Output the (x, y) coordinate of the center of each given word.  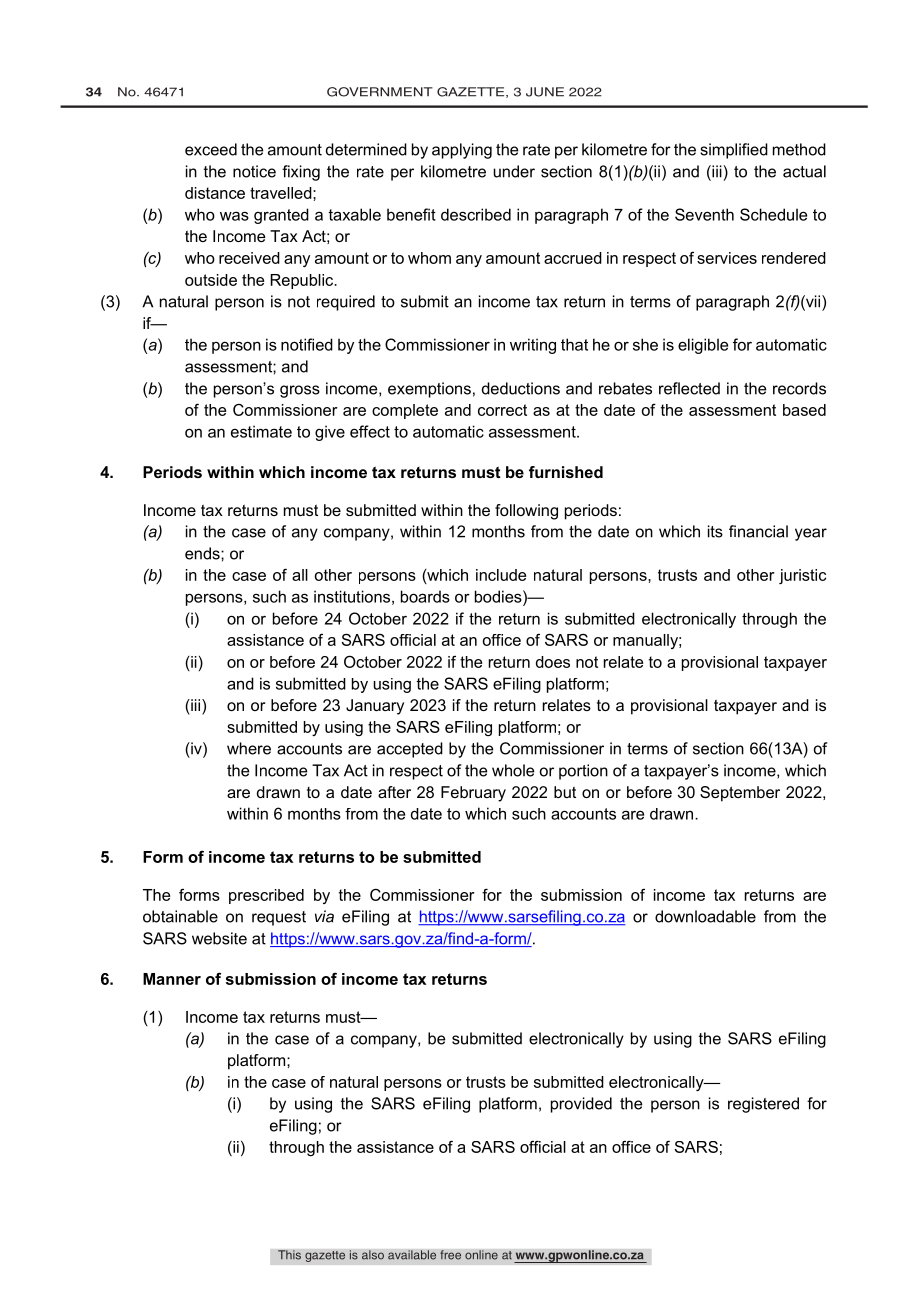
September (740, 794)
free (450, 1255)
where (249, 748)
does (553, 662)
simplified (734, 151)
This (289, 1255)
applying (462, 151)
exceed (211, 149)
